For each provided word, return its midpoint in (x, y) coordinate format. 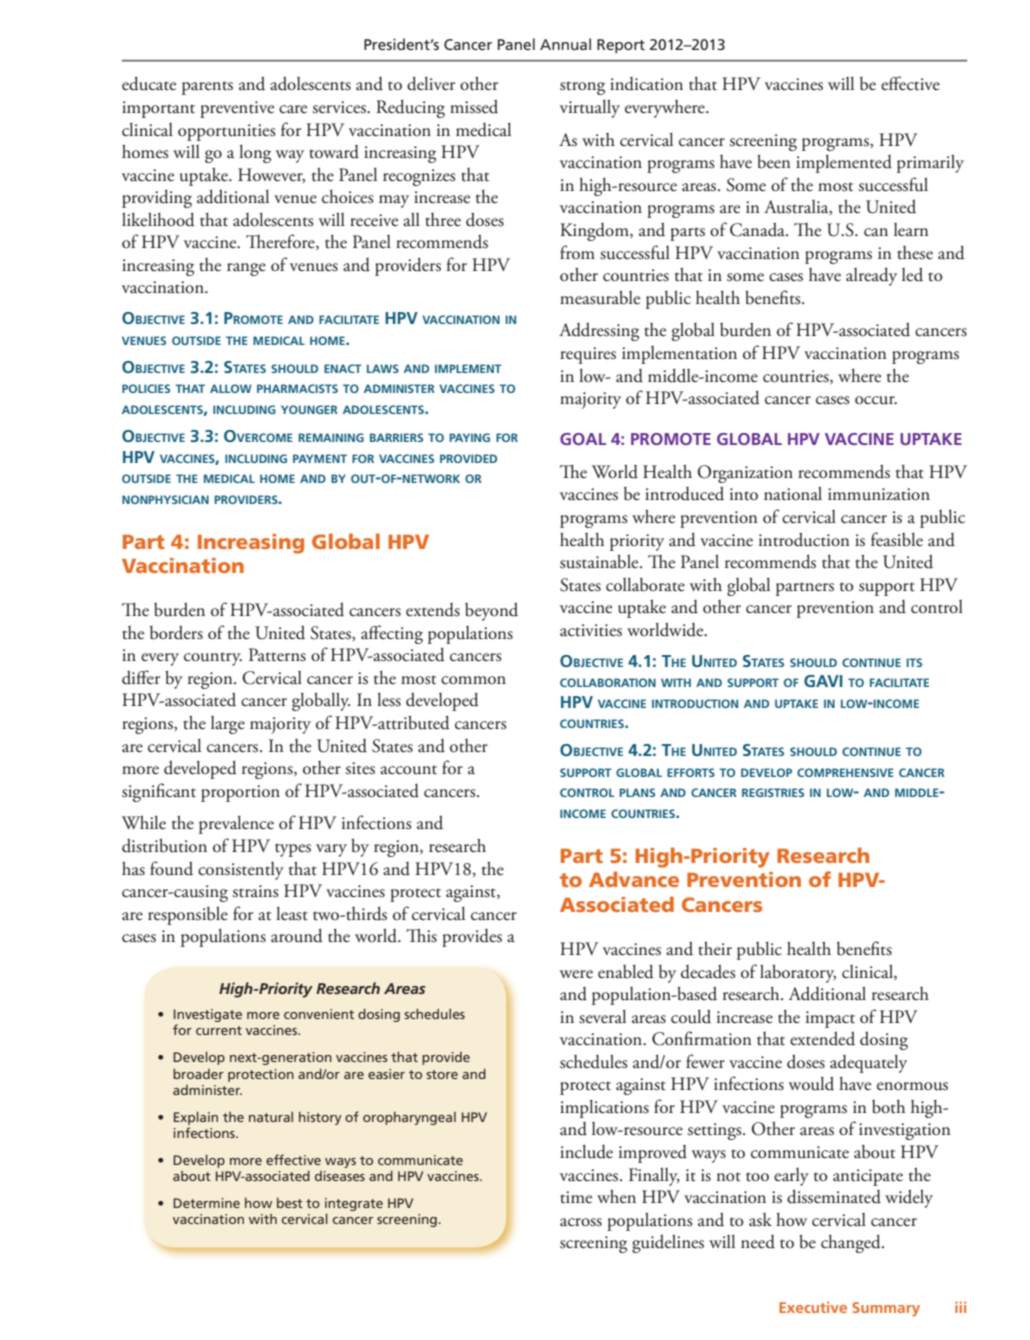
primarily (930, 163)
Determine (206, 1203)
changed (852, 1243)
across (581, 1222)
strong (582, 88)
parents (207, 88)
